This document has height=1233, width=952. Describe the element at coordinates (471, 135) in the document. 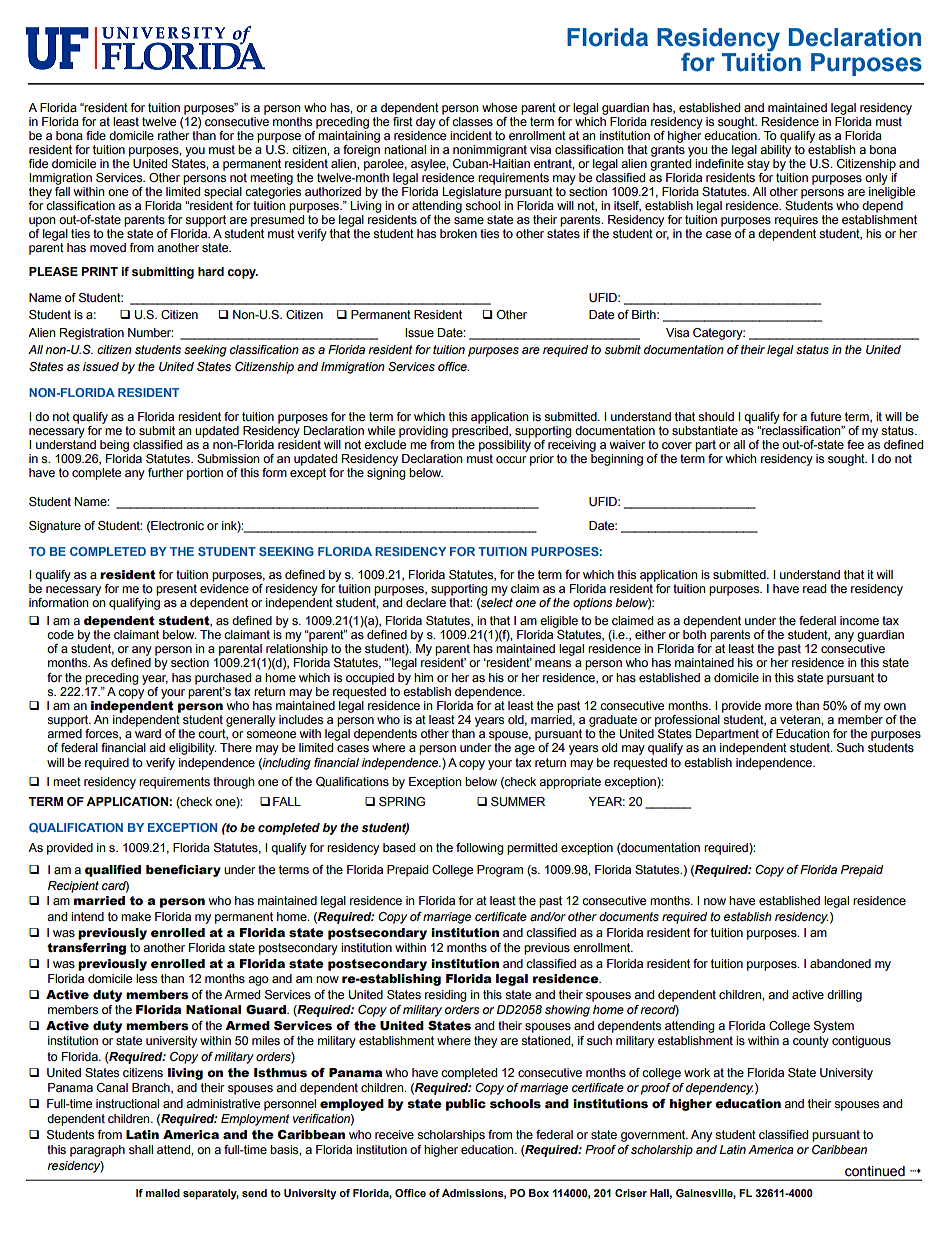

I see `incident` at that location.
